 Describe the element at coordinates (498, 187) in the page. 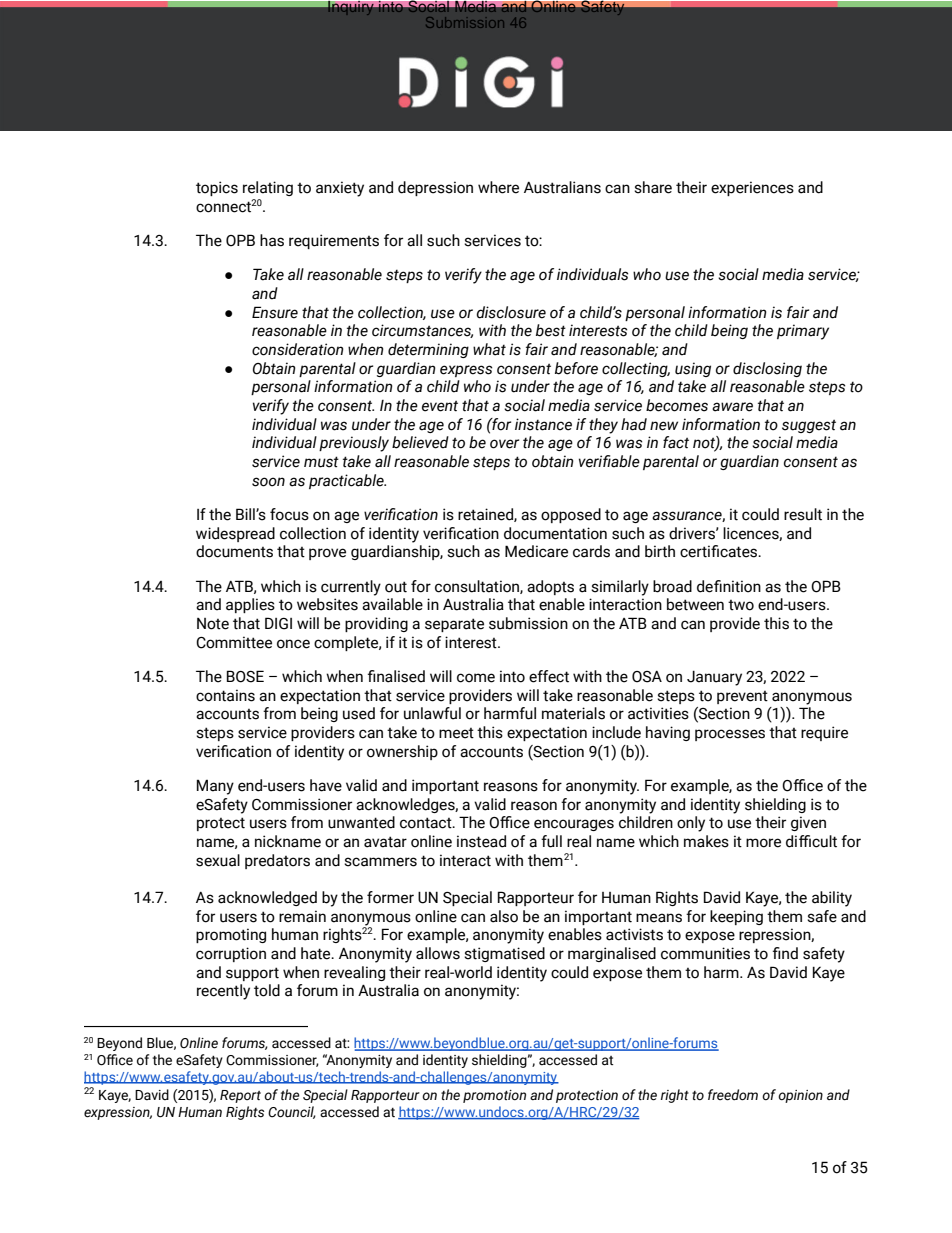

I see `where` at that location.
